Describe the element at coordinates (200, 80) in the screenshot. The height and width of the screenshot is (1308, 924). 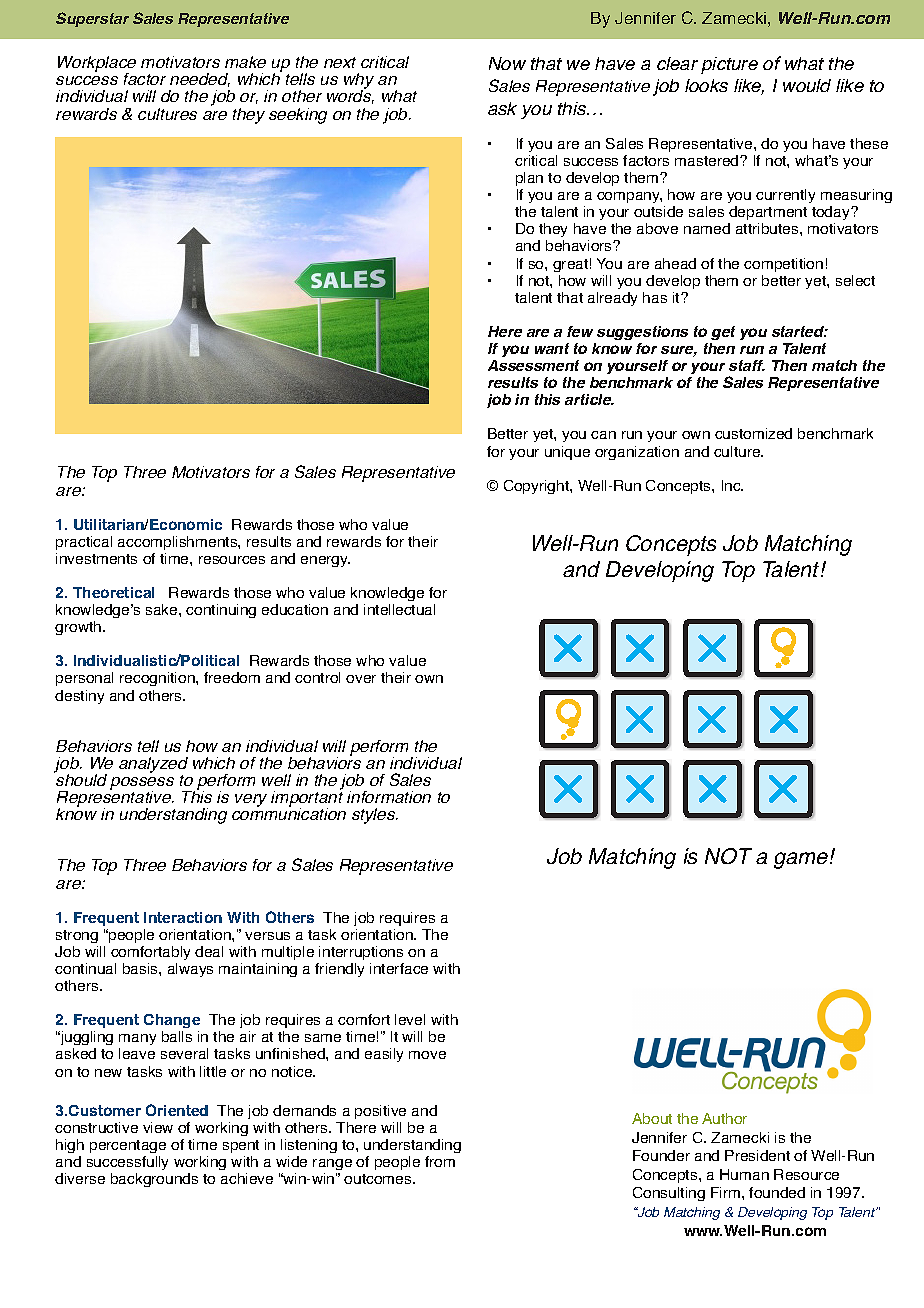
I see `needed` at that location.
